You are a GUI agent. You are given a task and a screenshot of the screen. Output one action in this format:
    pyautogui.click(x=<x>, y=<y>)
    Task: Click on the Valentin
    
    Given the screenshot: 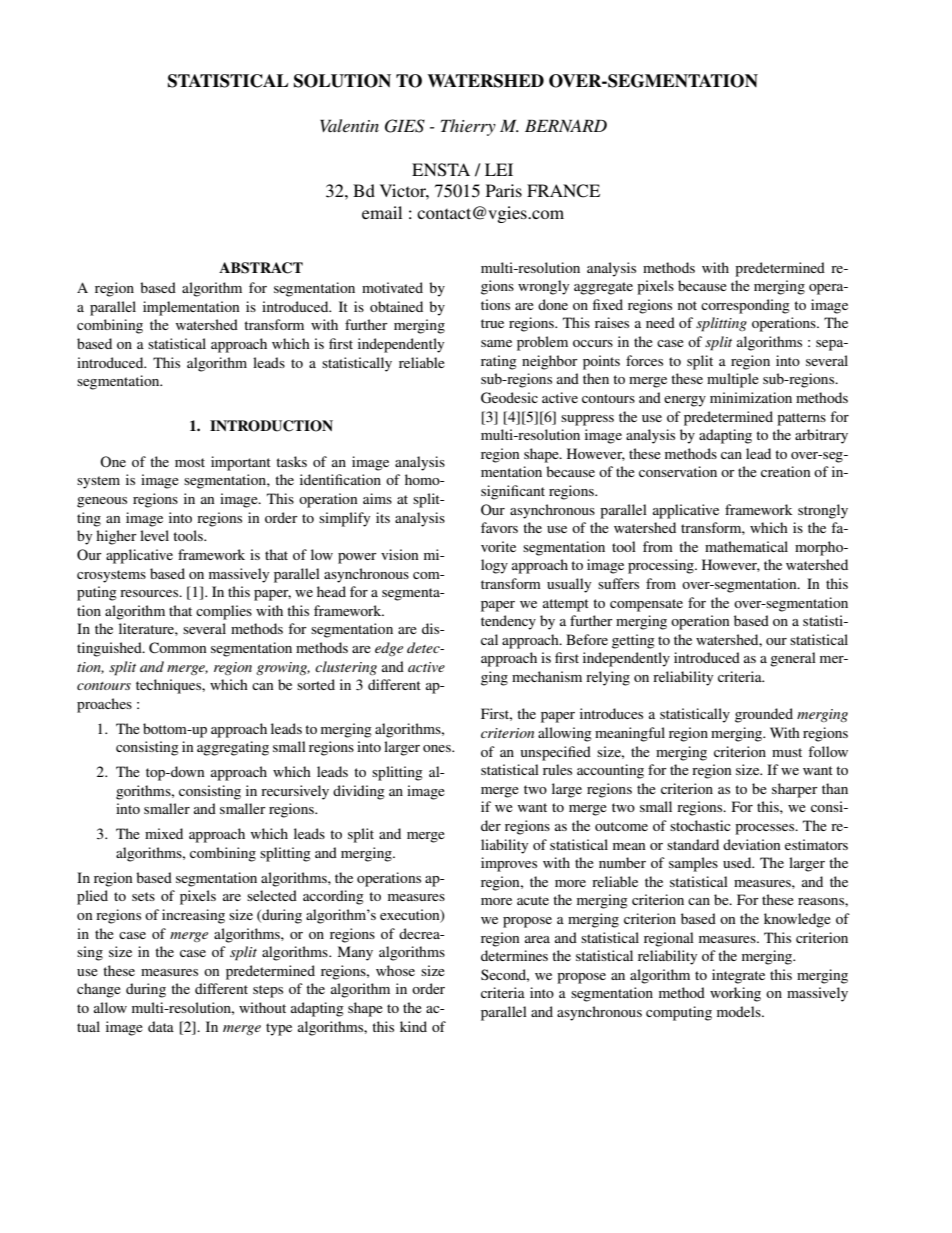 What is the action you would take?
    pyautogui.click(x=349, y=125)
